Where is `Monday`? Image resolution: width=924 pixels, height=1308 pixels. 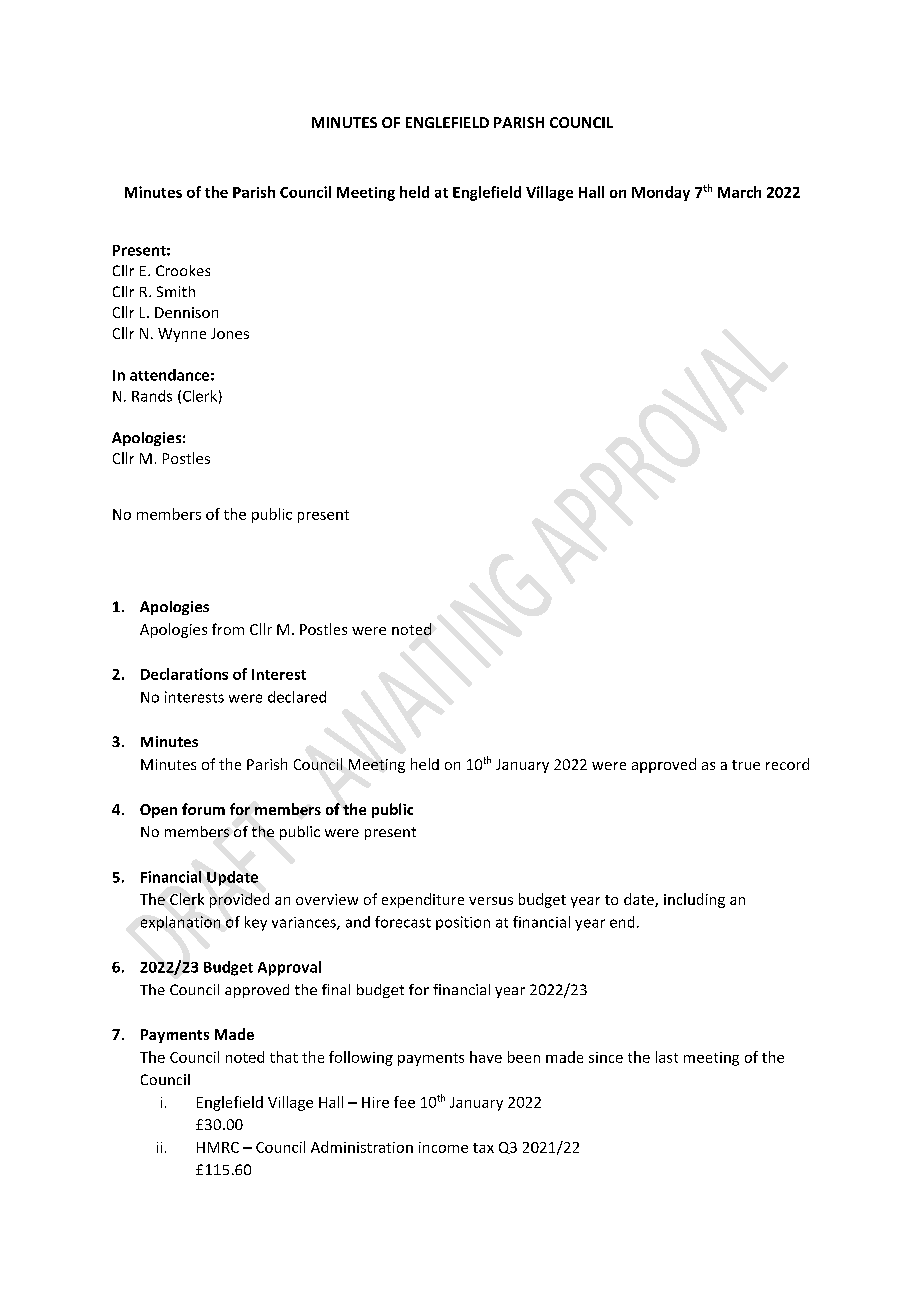 Monday is located at coordinates (661, 193).
